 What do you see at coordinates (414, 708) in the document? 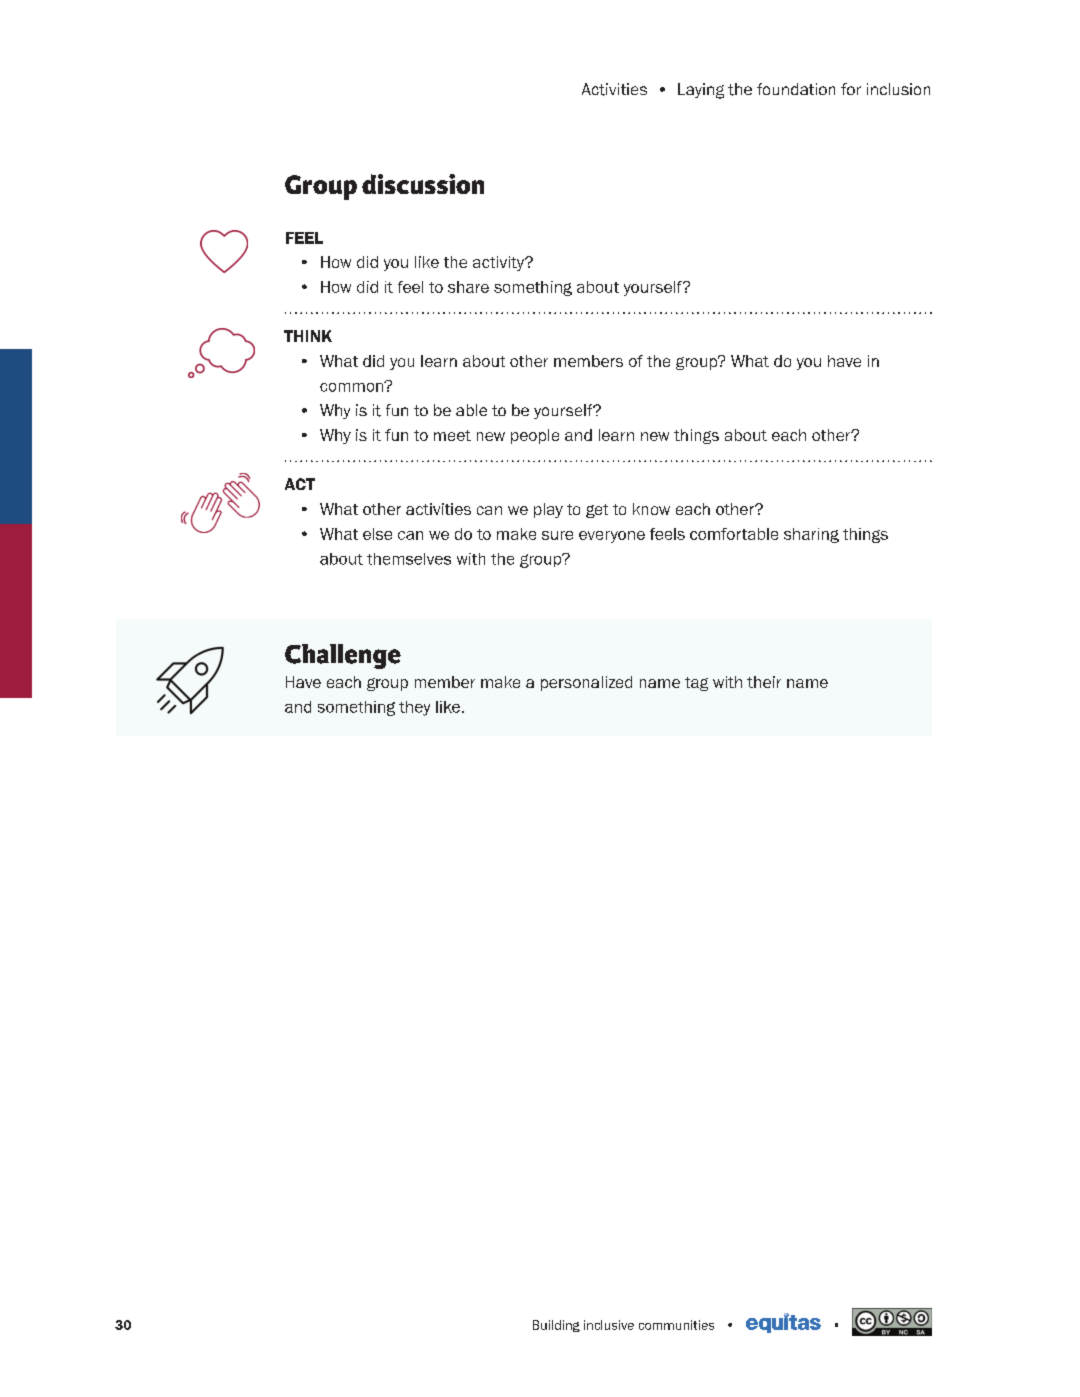
I see `they` at bounding box center [414, 708].
